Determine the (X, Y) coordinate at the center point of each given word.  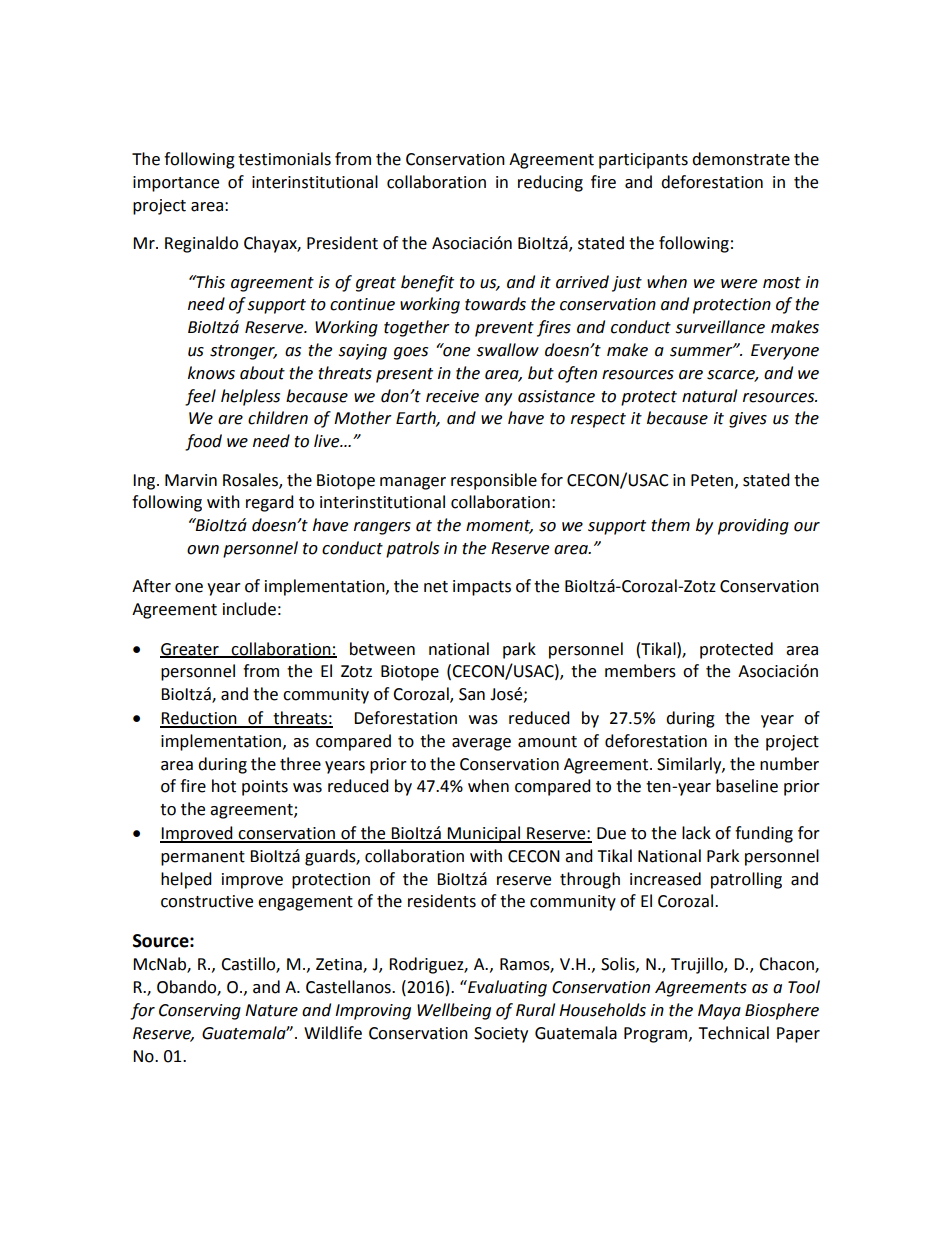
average (481, 744)
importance (176, 184)
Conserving (200, 1012)
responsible (494, 481)
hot (224, 786)
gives (748, 420)
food (203, 442)
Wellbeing (454, 1011)
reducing (550, 183)
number (789, 764)
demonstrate (741, 159)
